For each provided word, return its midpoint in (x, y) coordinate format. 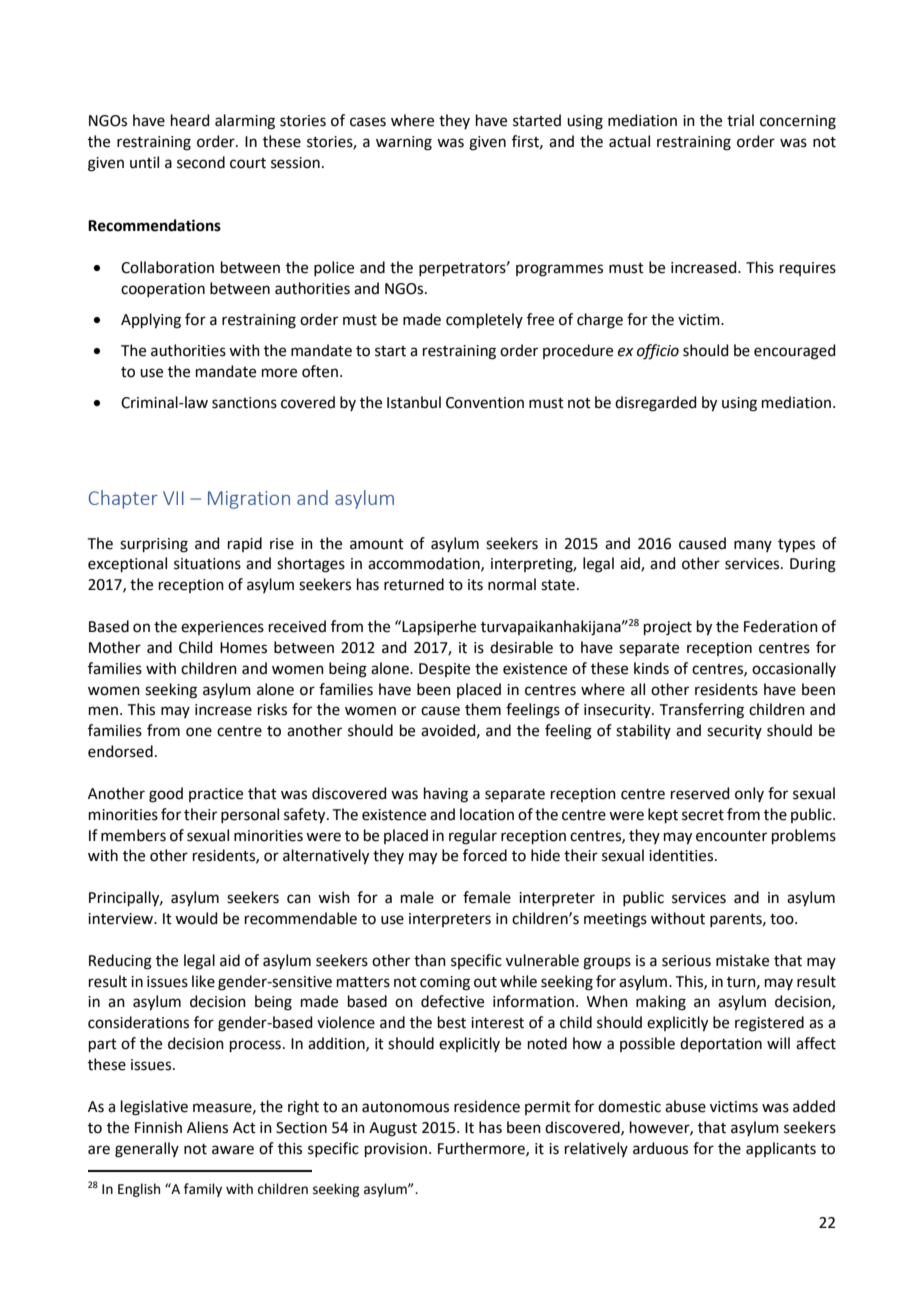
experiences (222, 628)
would (196, 918)
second (201, 162)
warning (404, 143)
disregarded (656, 404)
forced (485, 855)
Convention (485, 403)
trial (740, 120)
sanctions (244, 403)
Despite (444, 670)
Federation (781, 626)
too (783, 919)
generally (147, 1150)
